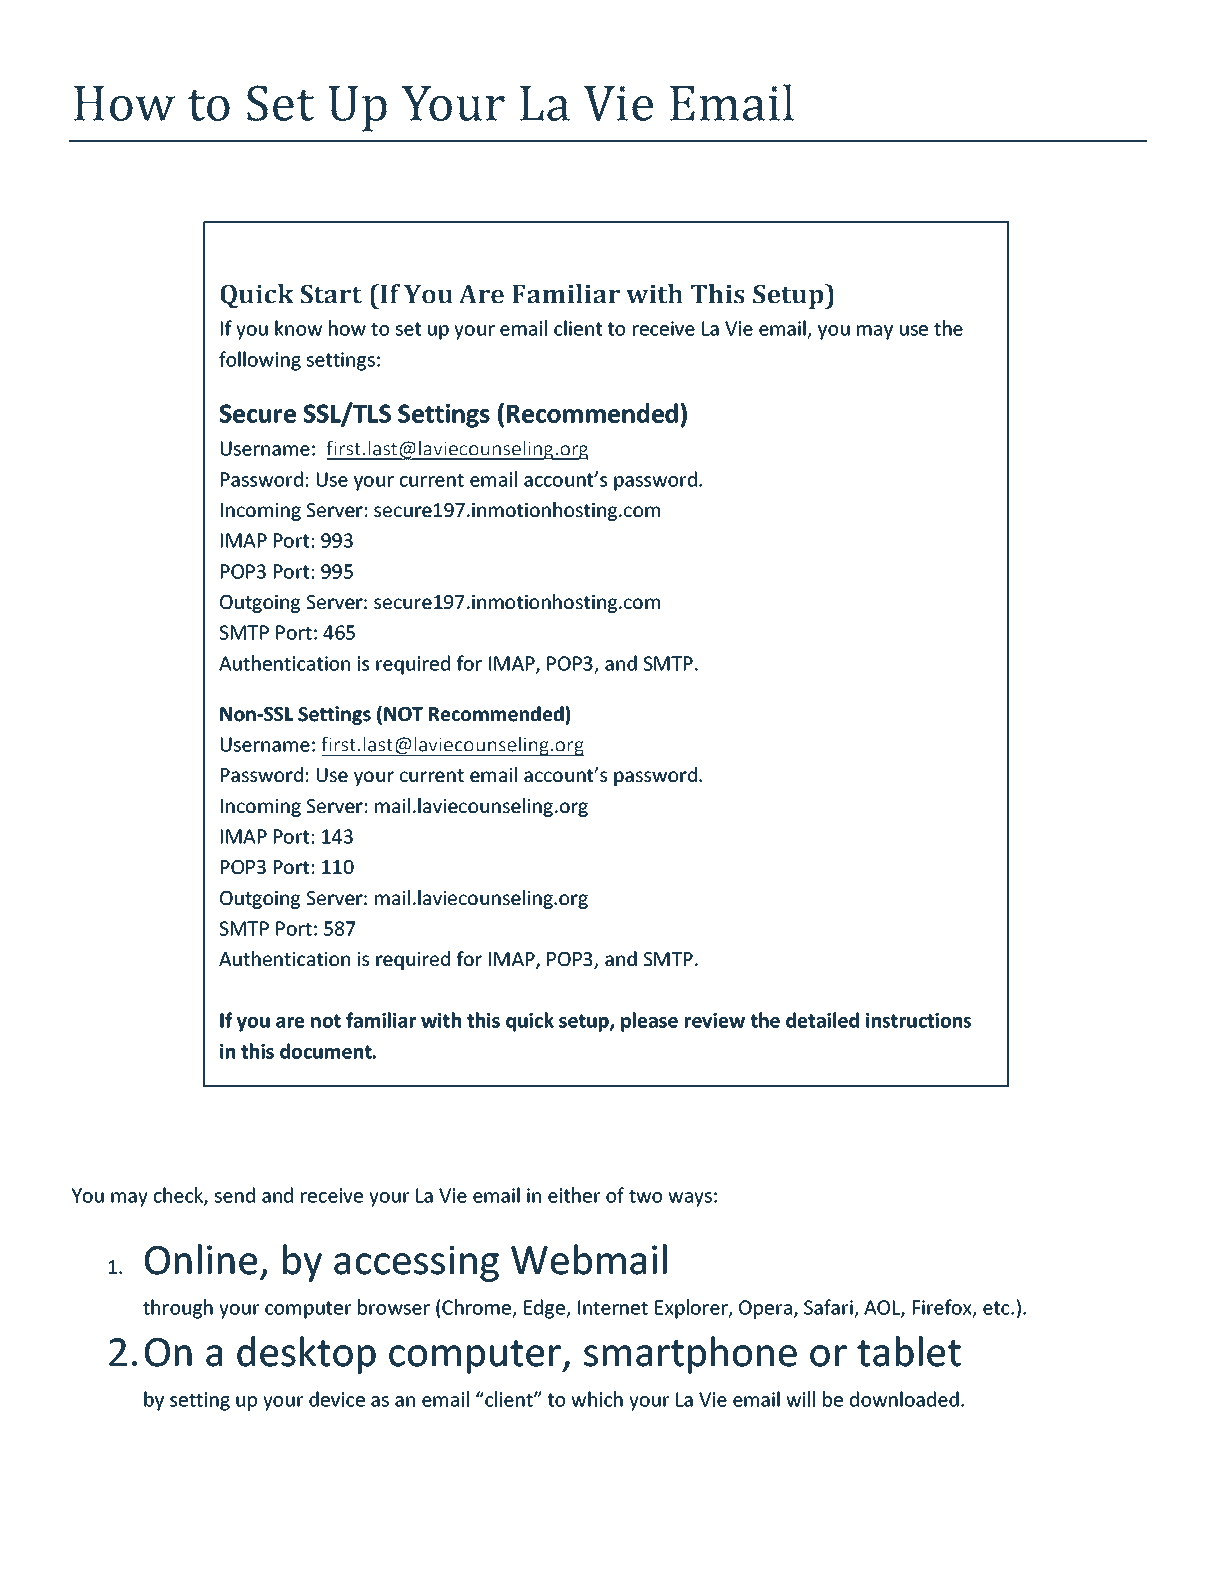 This screenshot has width=1216, height=1573. Describe the element at coordinates (715, 1020) in the screenshot. I see `review` at that location.
